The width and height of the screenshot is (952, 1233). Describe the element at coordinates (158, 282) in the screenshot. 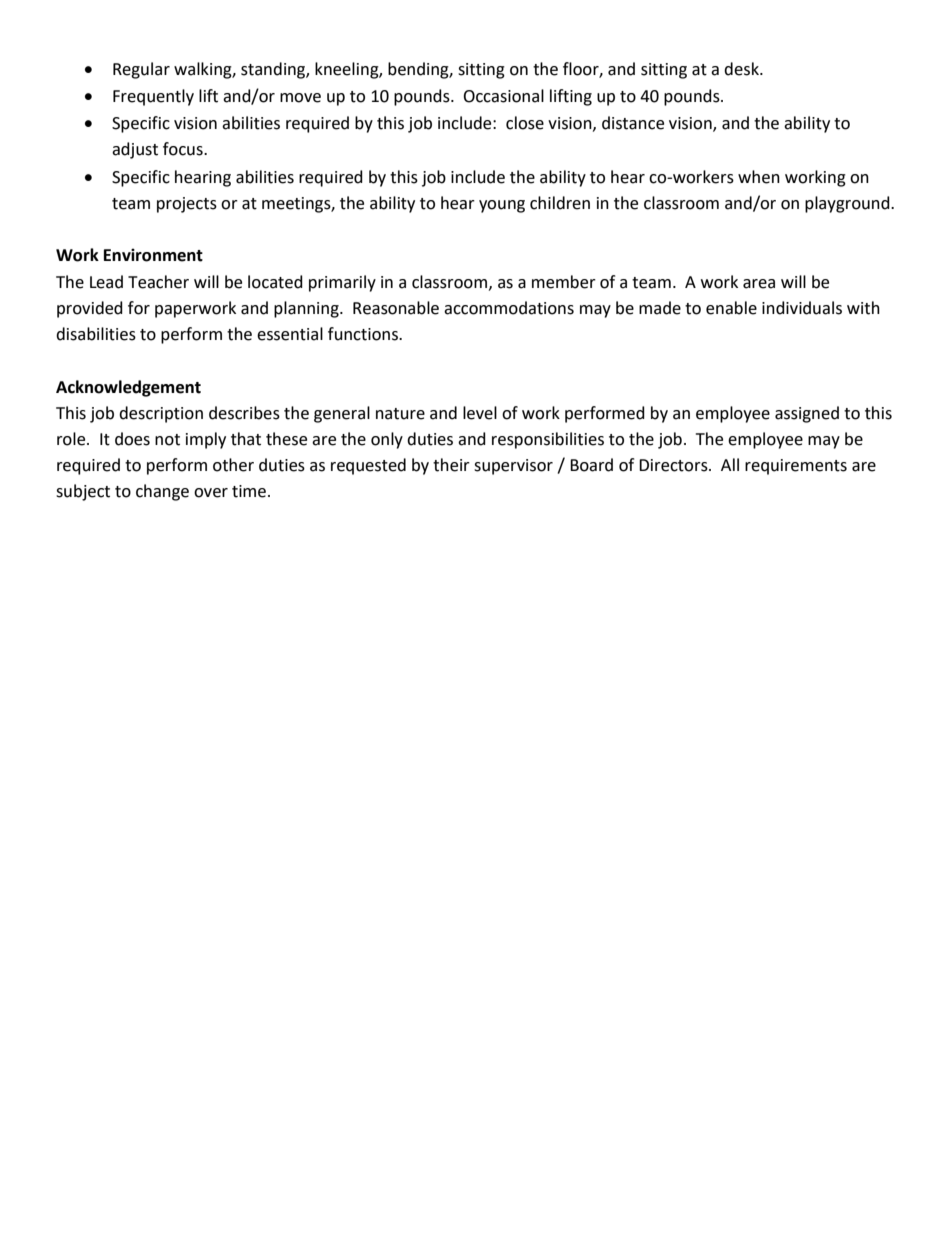

I see `Teacher` at that location.
